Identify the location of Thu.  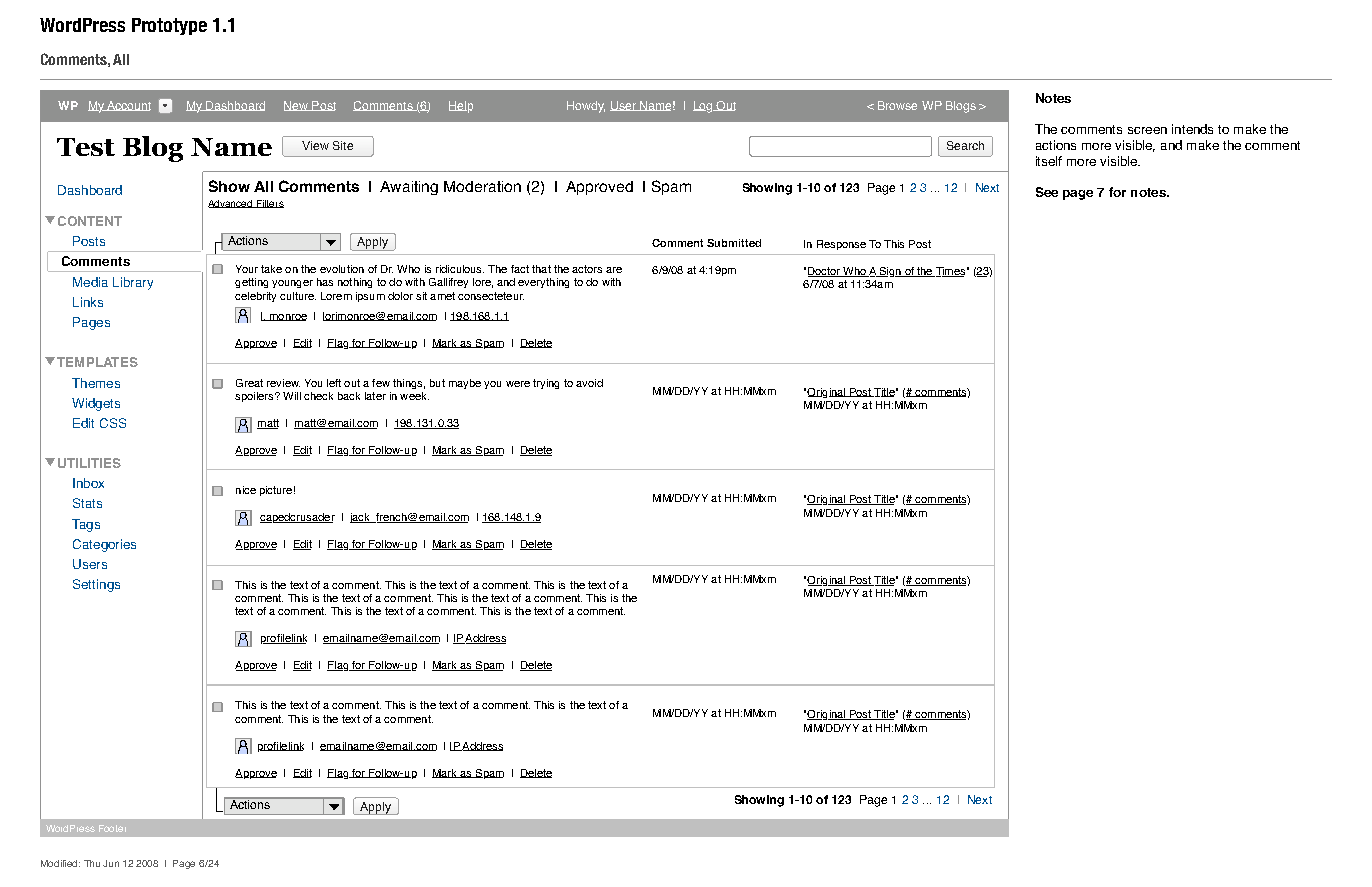
(92, 863).
